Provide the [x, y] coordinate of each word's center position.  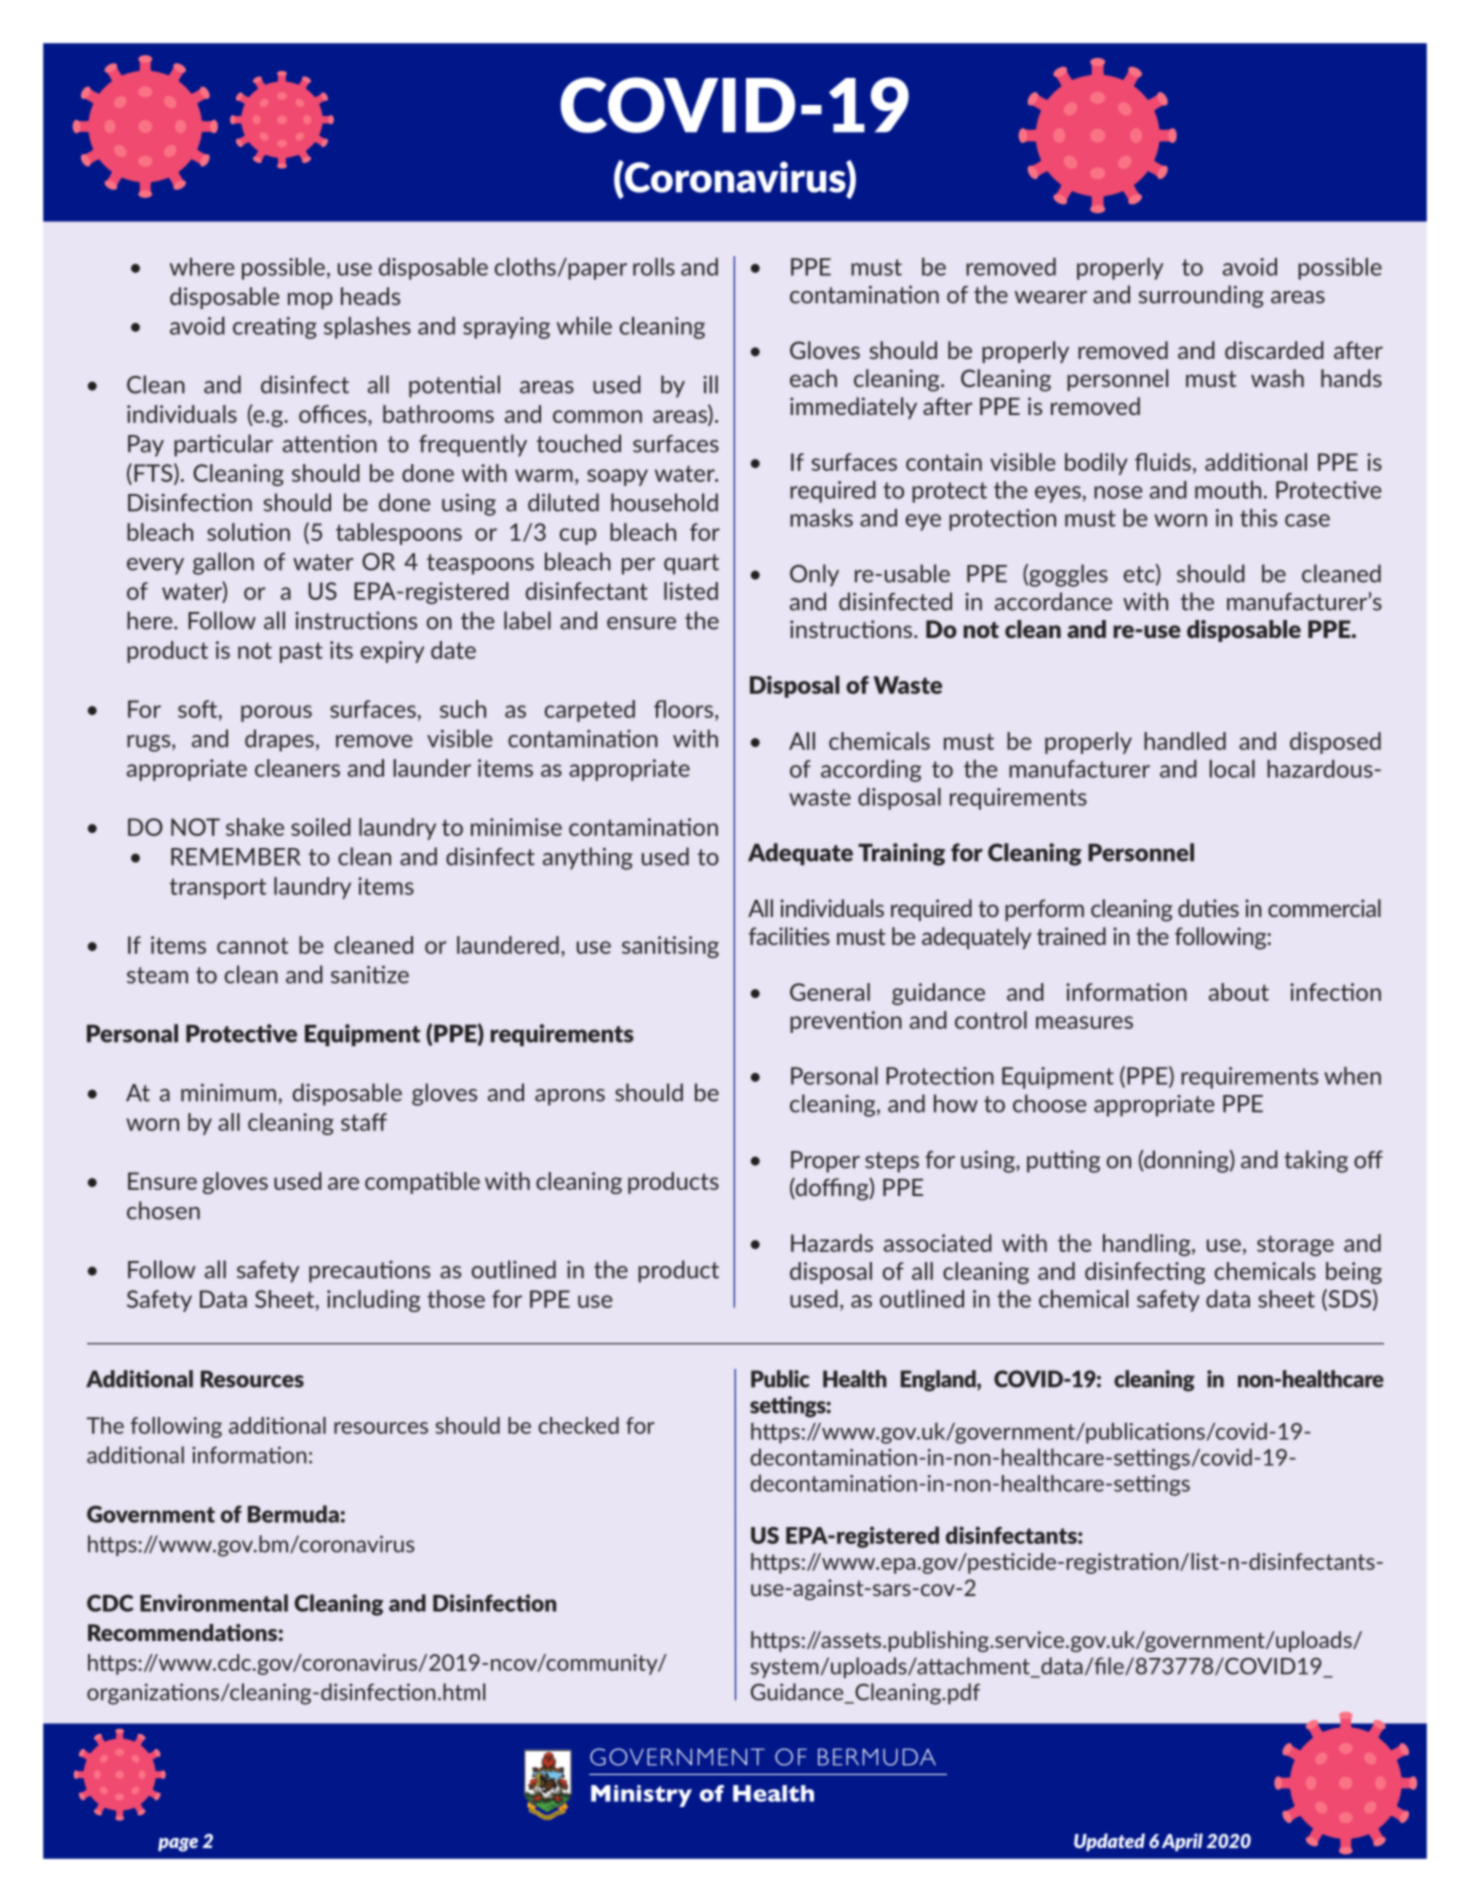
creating [275, 328]
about [1239, 992]
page [178, 1845]
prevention [846, 1022]
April [1182, 1842]
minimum [228, 1093]
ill [710, 384]
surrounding [1201, 296]
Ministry [641, 1796]
